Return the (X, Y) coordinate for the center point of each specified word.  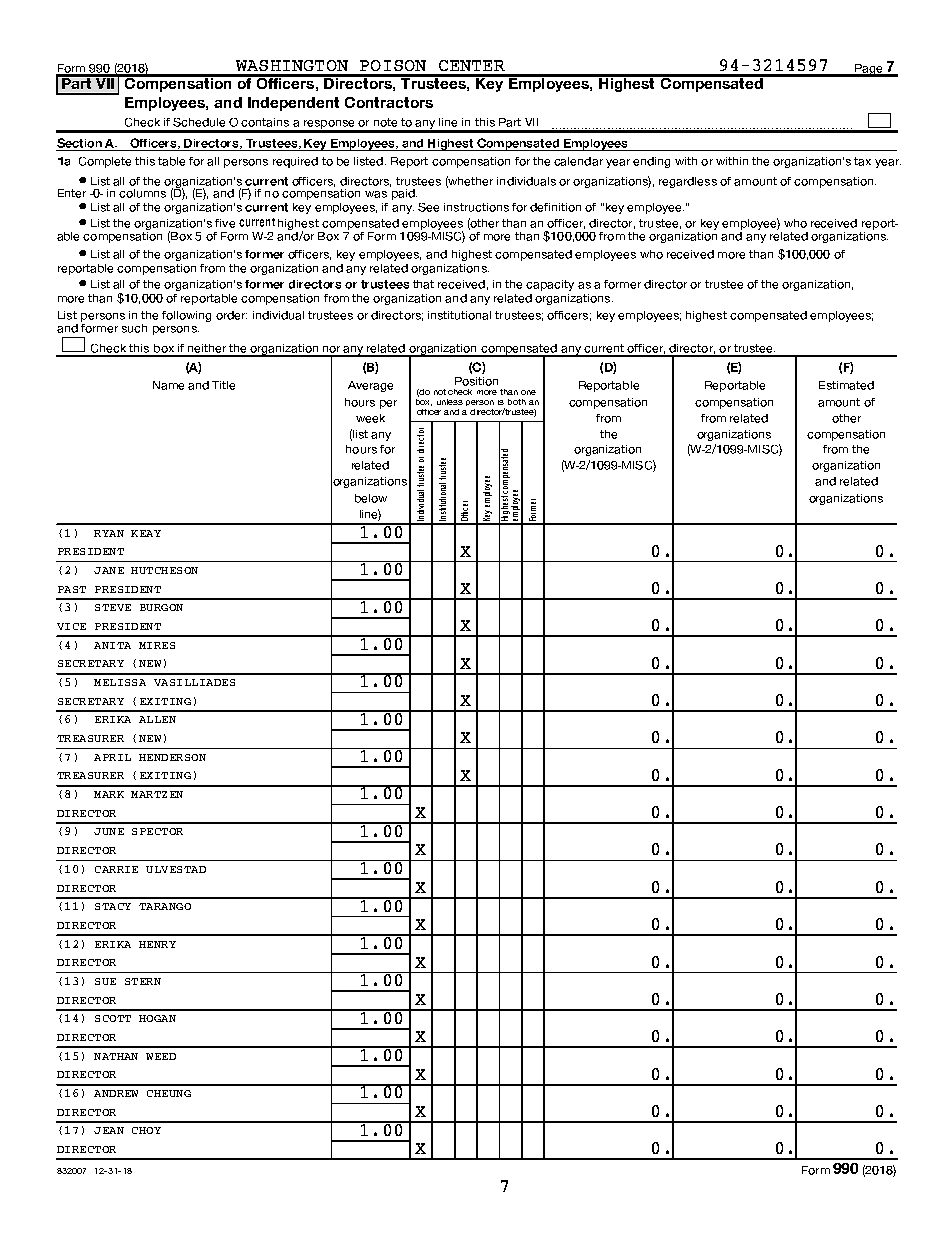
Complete (105, 162)
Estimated (846, 385)
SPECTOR (157, 831)
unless (450, 402)
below (371, 498)
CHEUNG (169, 1093)
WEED (161, 1056)
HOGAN (157, 1018)
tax (862, 161)
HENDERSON (172, 757)
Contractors (389, 102)
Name (168, 385)
